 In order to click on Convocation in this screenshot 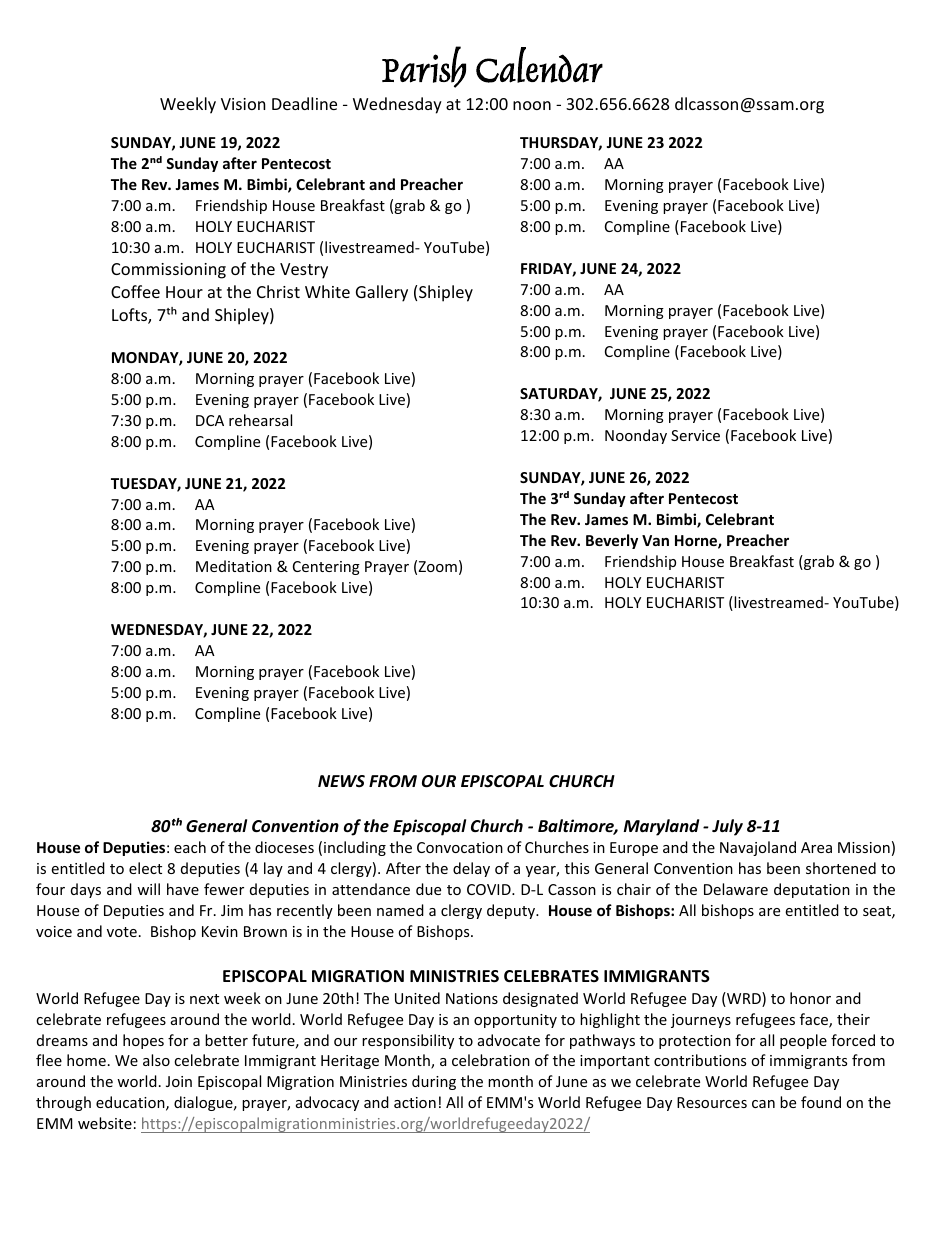, I will do `click(460, 847)`.
